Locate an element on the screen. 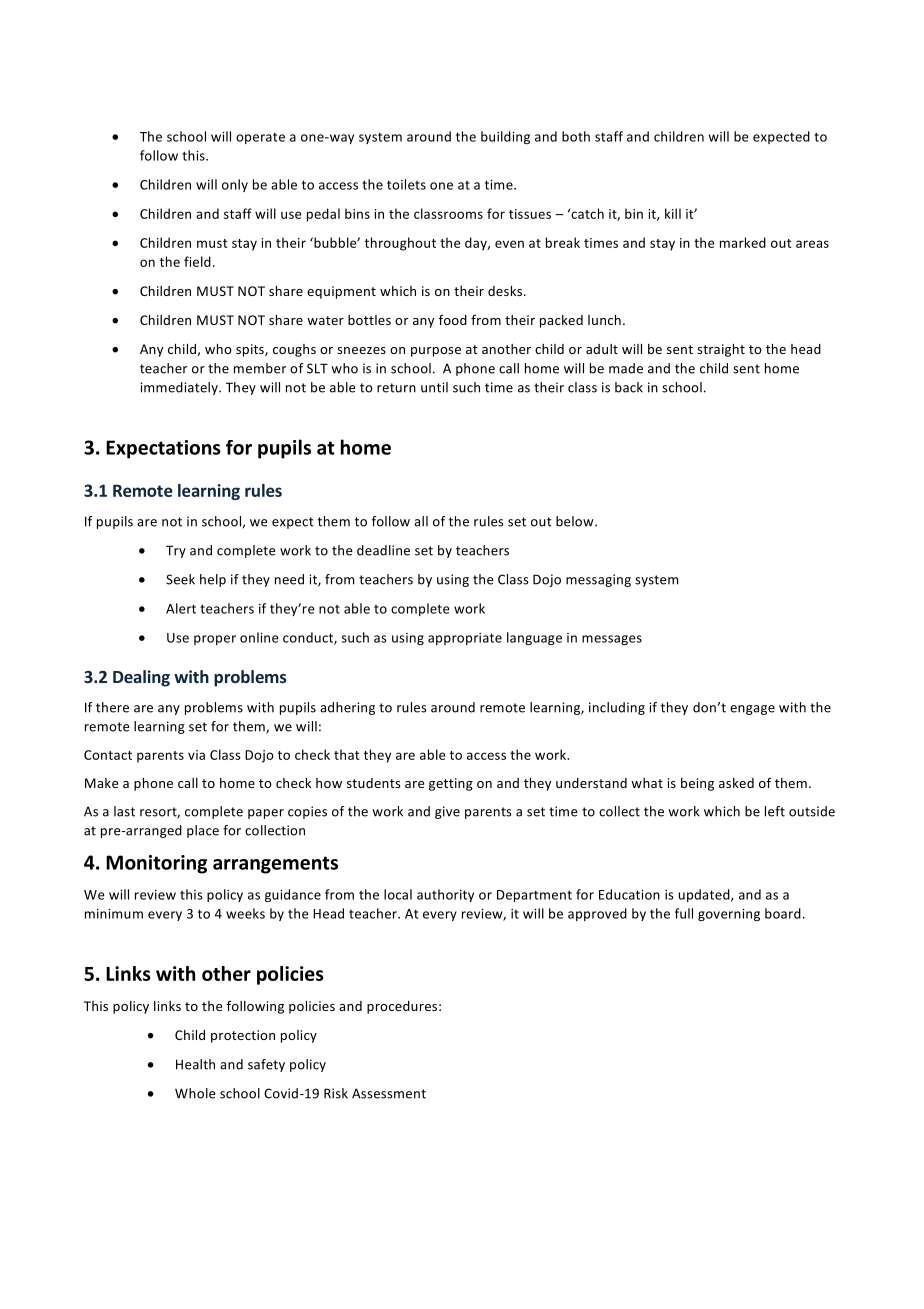 Image resolution: width=924 pixels, height=1309 pixels. governing is located at coordinates (729, 915).
